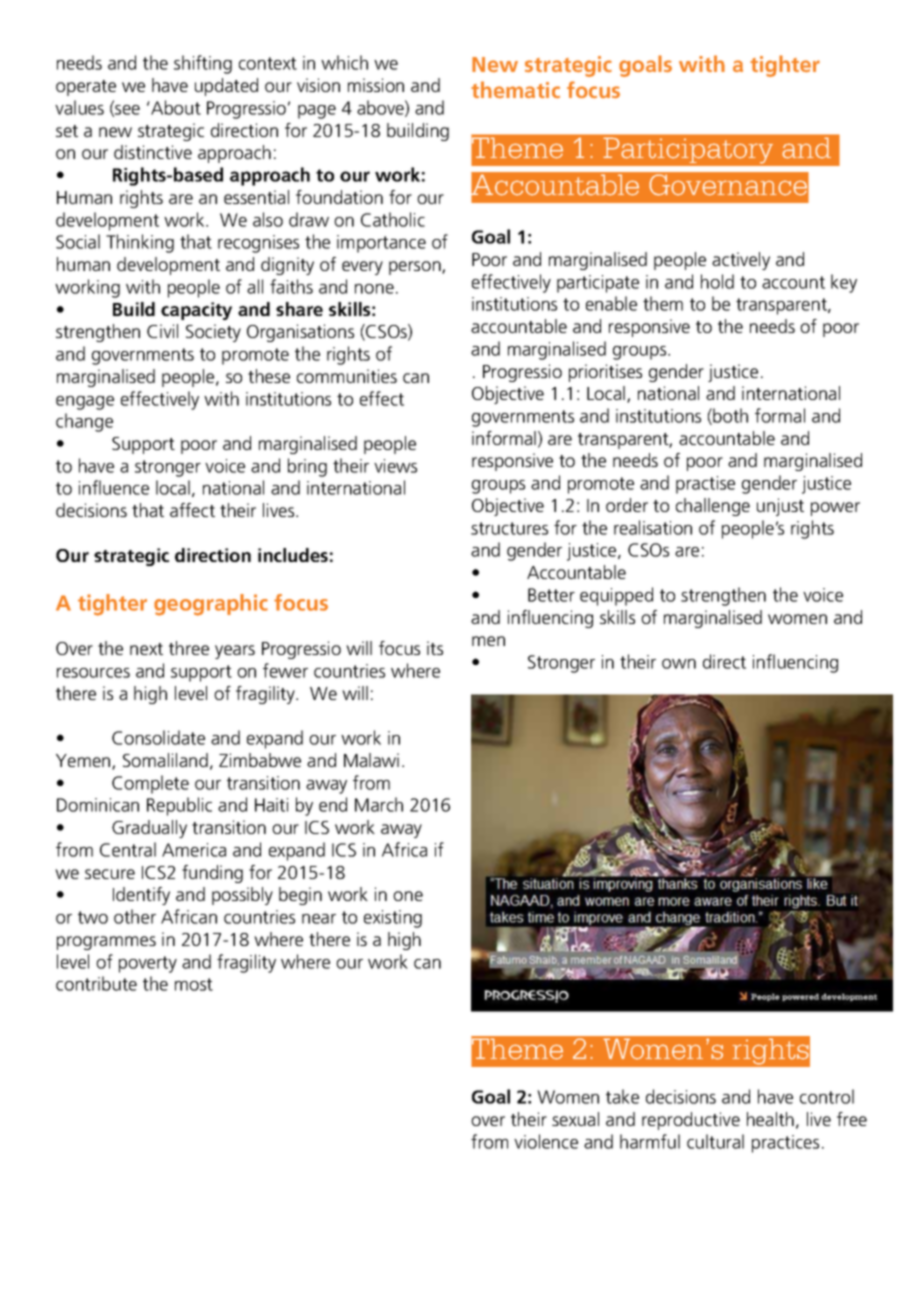 The image size is (924, 1308). I want to click on mission, so click(376, 85).
